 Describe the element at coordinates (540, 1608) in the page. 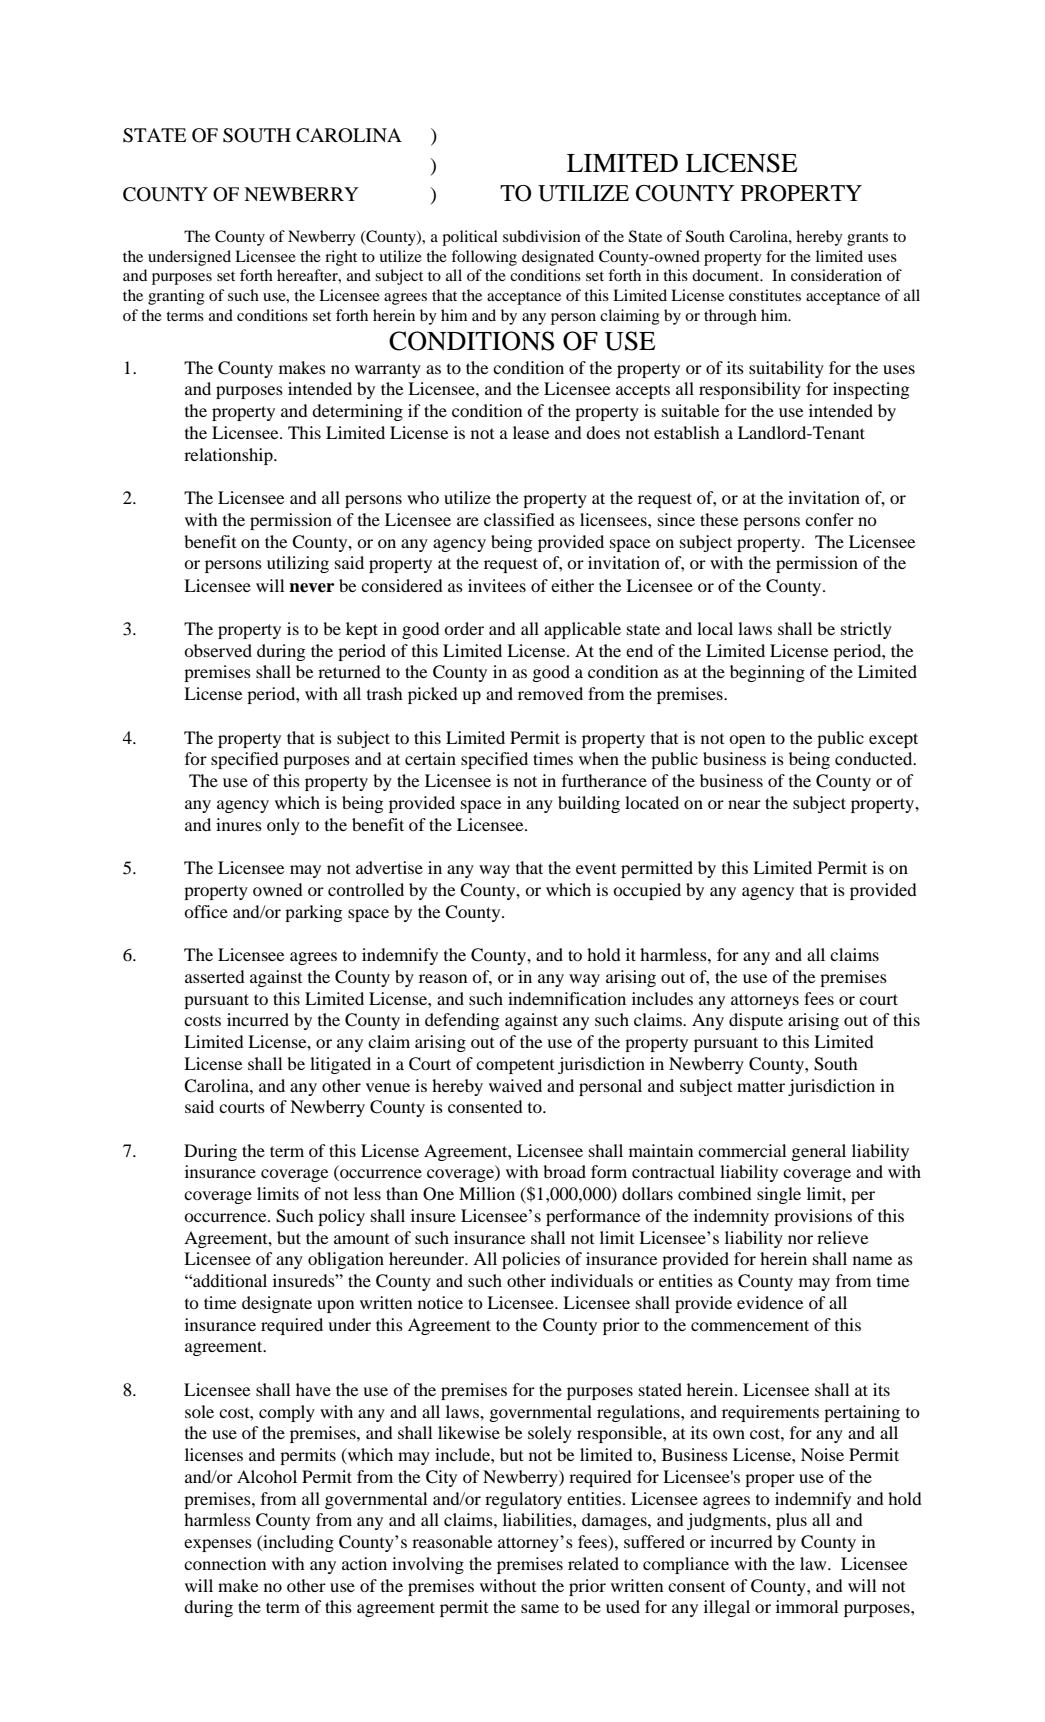

I see `same` at that location.
